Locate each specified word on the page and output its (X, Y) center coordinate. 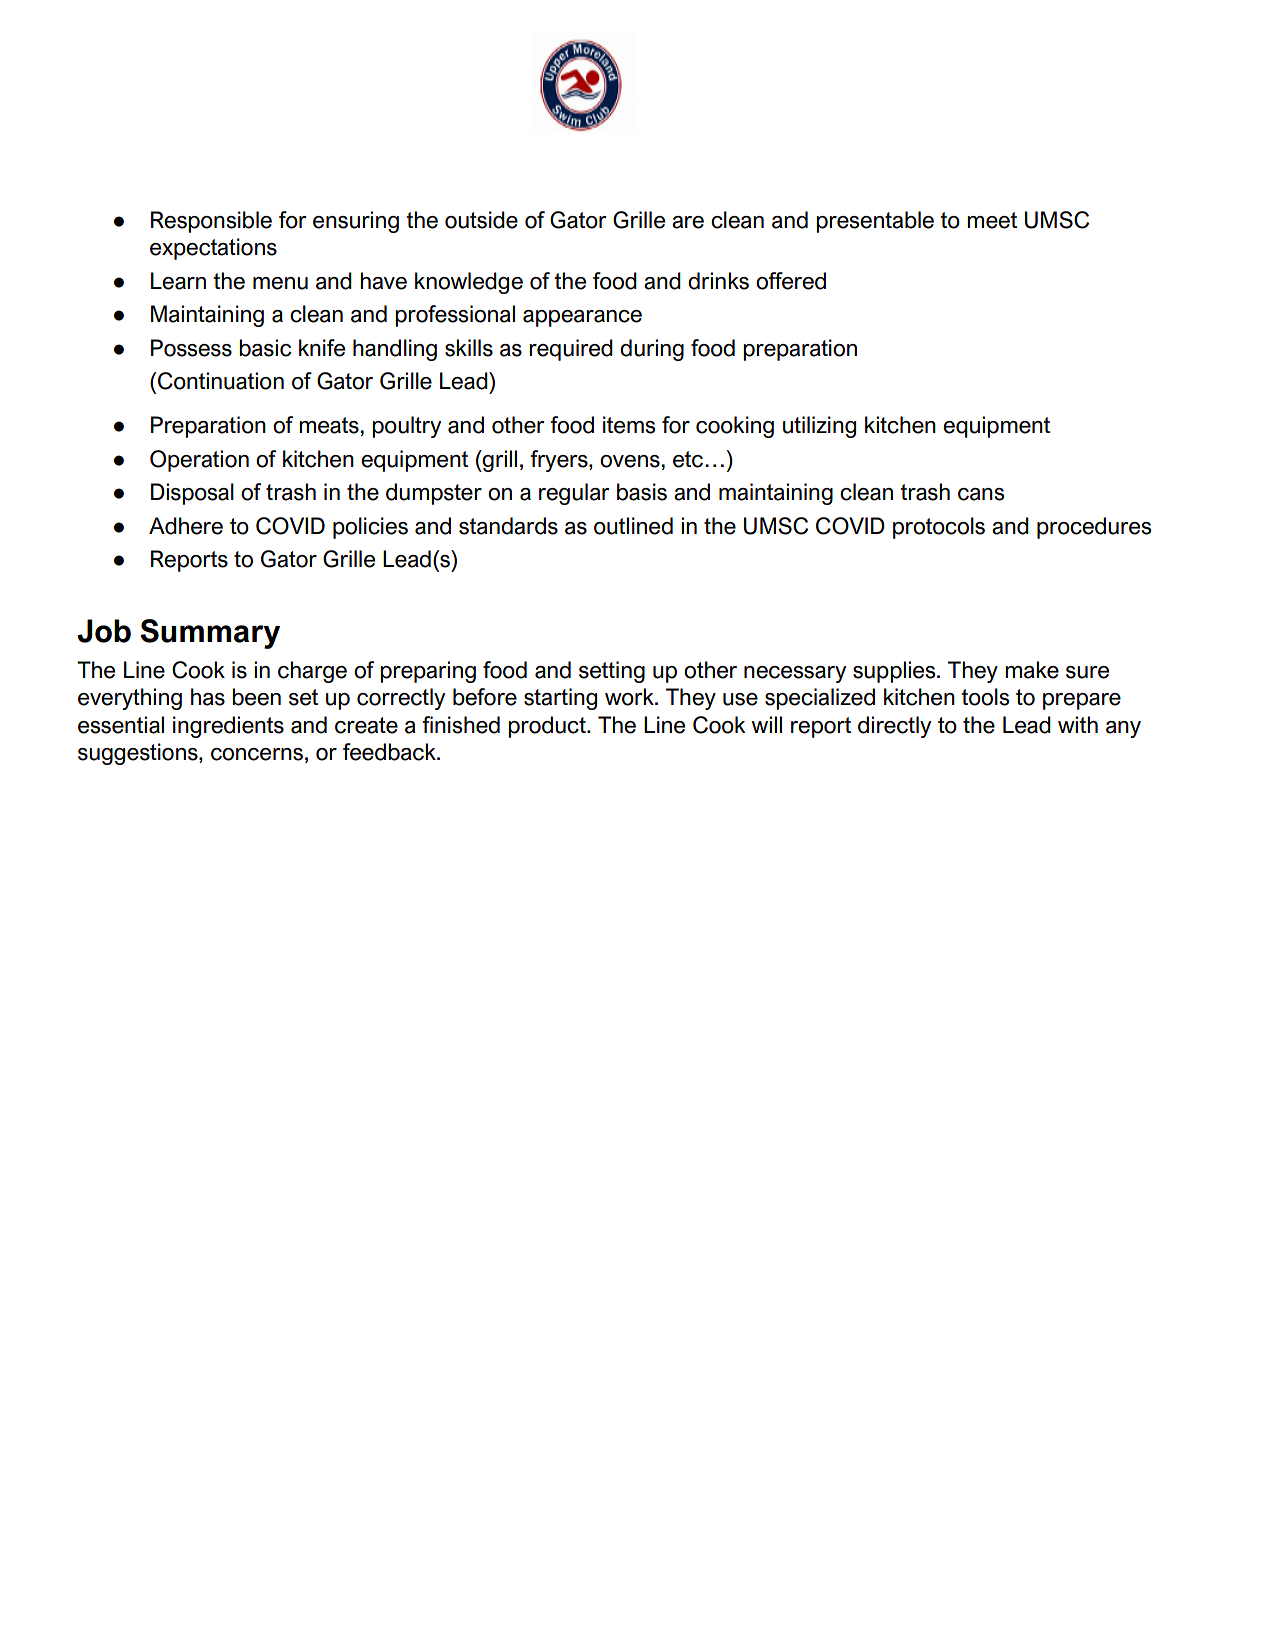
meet (992, 220)
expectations (213, 249)
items (629, 425)
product (548, 727)
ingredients (228, 727)
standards (508, 526)
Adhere (186, 526)
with (1078, 724)
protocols (939, 528)
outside (481, 220)
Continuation (221, 381)
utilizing (819, 427)
